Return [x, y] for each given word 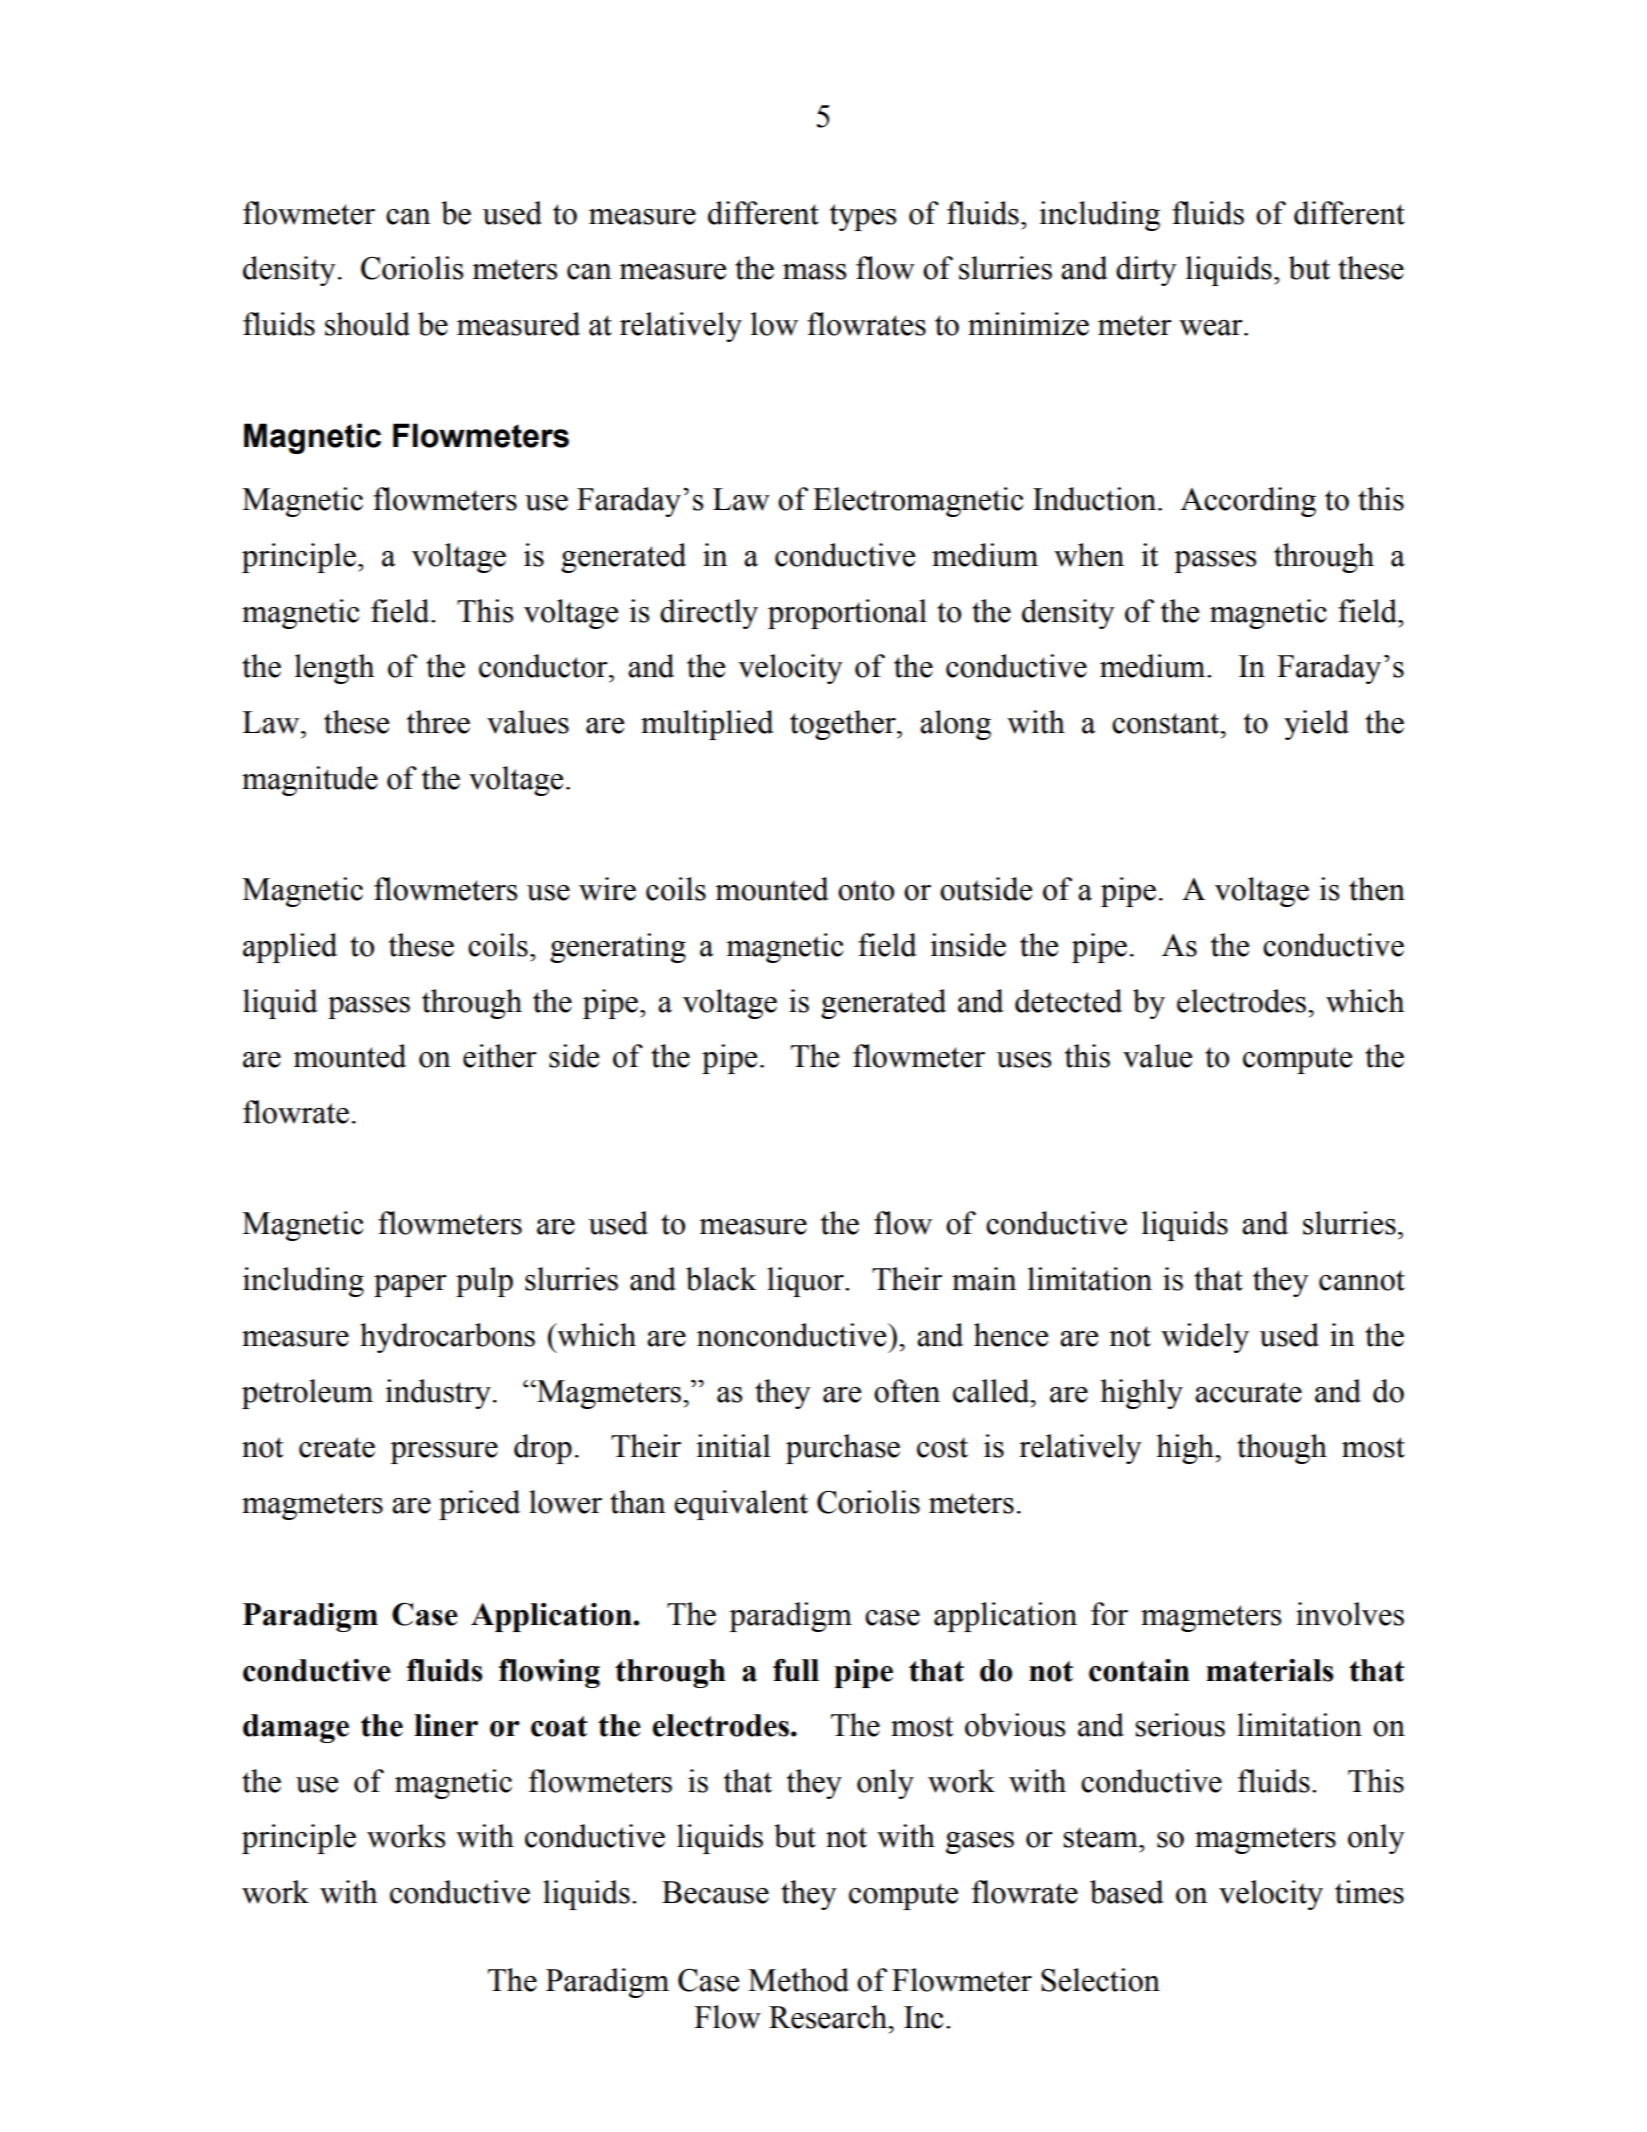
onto [866, 890]
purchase [843, 1449]
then [1377, 889]
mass [814, 272]
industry [438, 1394]
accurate [1248, 1392]
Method [798, 1980]
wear [1212, 328]
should [367, 324]
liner [446, 1725]
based [1127, 1892]
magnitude [310, 781]
